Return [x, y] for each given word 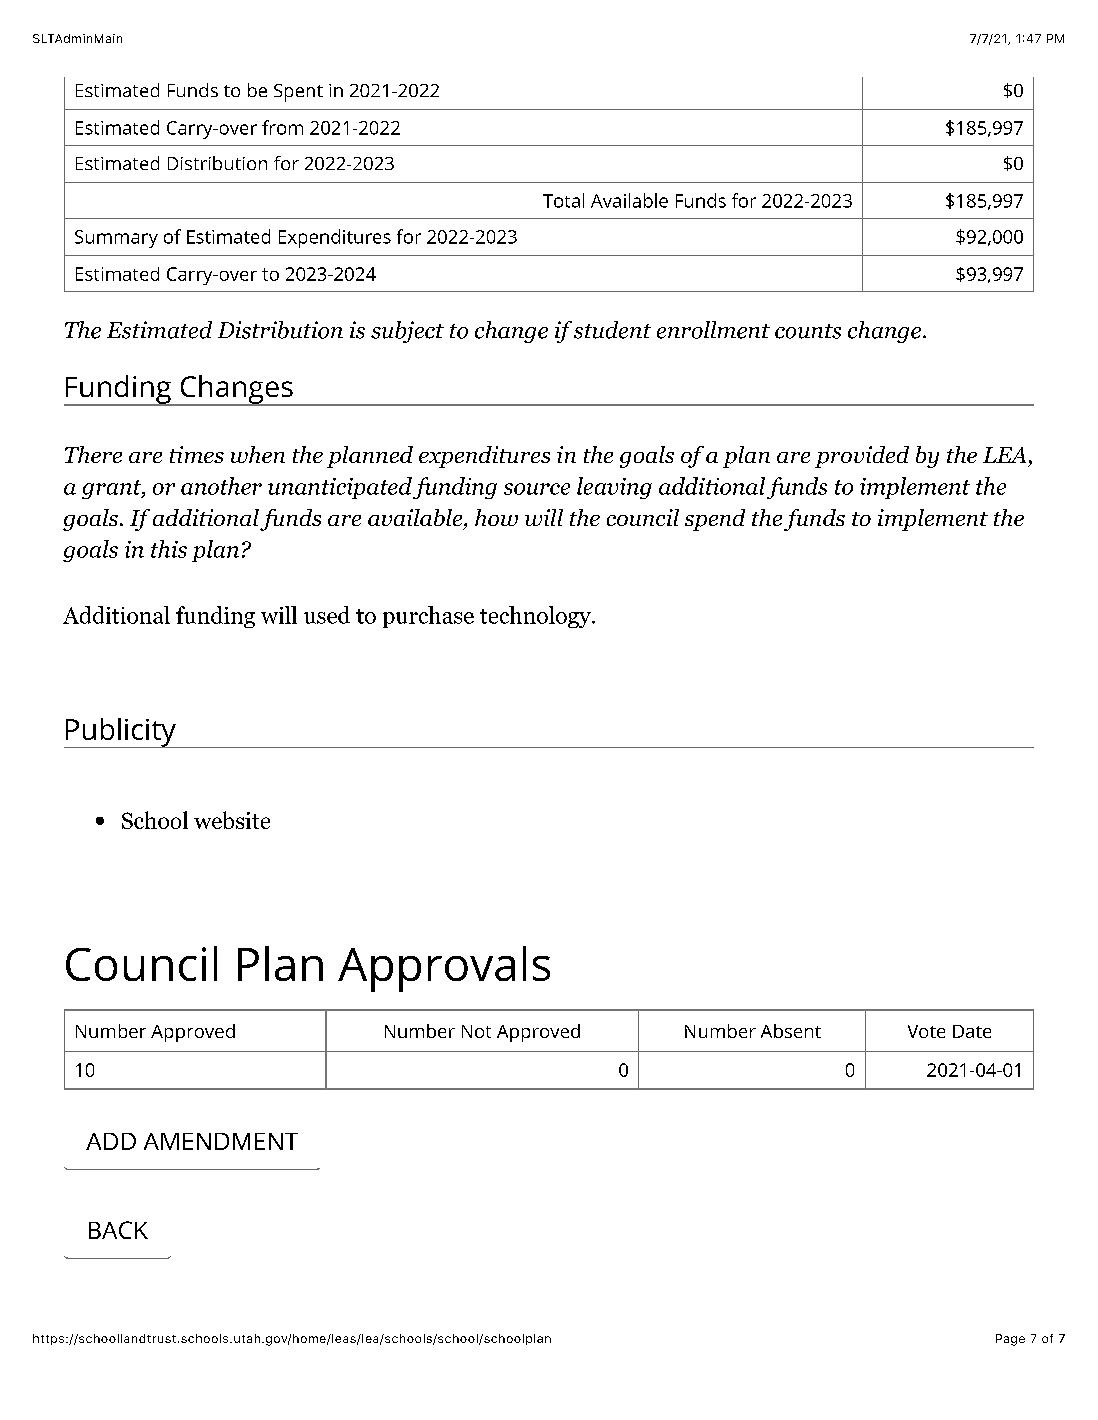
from [282, 127]
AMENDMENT [221, 1141]
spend [715, 520]
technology [536, 617]
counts [808, 331]
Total [563, 200]
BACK [118, 1230]
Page [1010, 1340]
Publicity [121, 733]
